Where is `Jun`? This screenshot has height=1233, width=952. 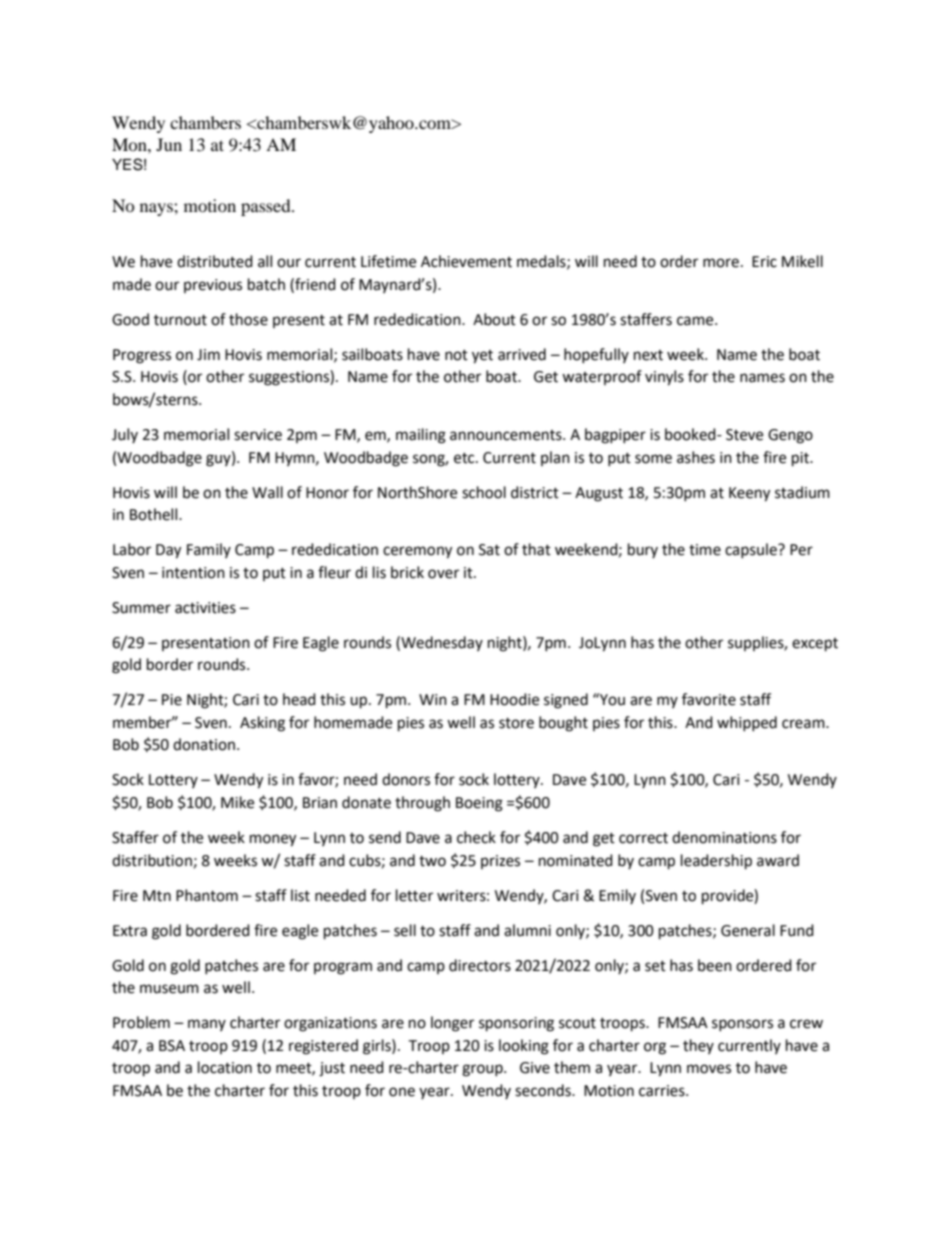
Jun is located at coordinates (169, 144).
